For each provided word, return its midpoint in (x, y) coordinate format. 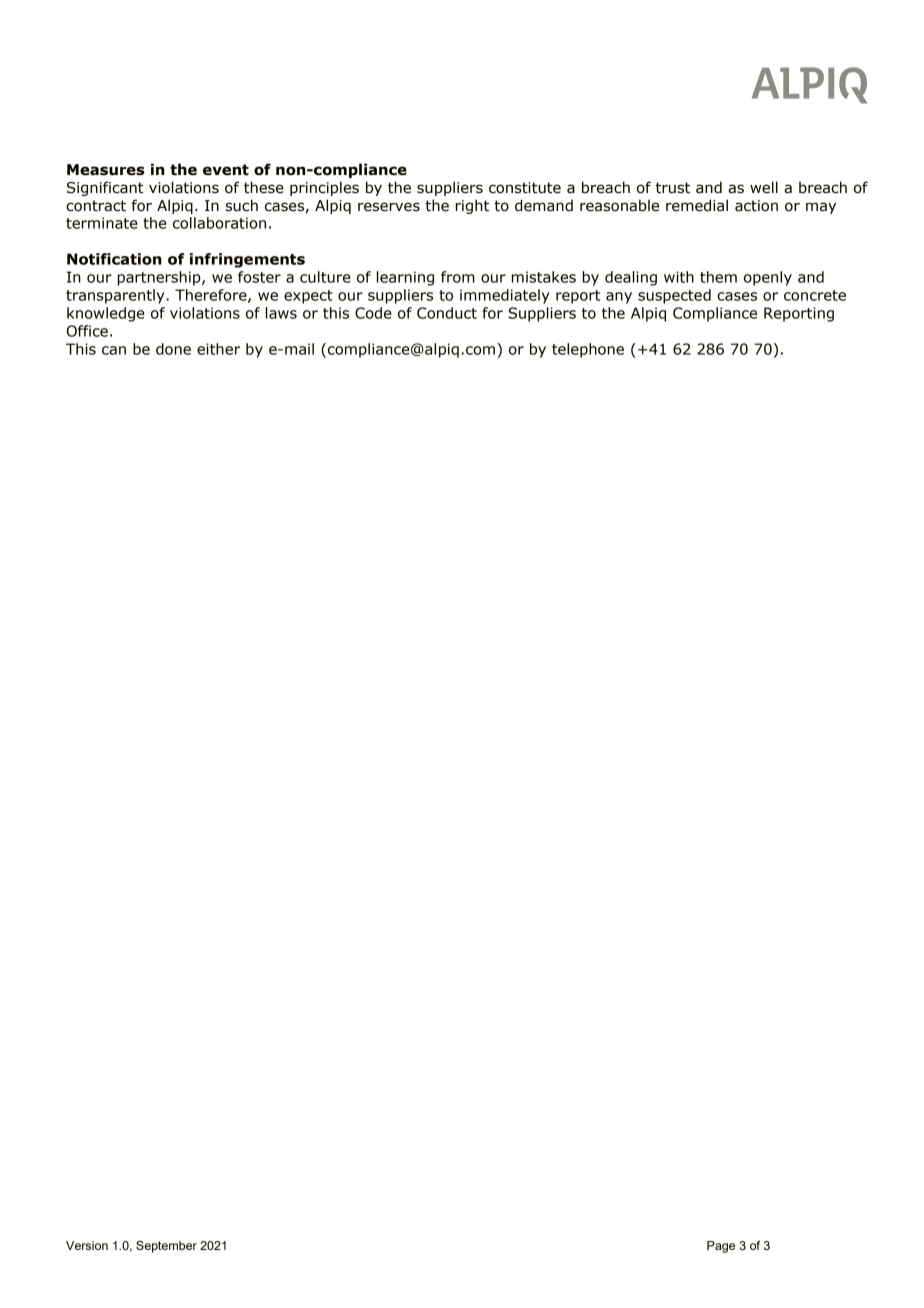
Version (87, 1245)
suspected (674, 296)
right (472, 206)
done (173, 349)
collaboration (219, 223)
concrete (815, 295)
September (166, 1247)
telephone (588, 350)
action (756, 206)
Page (721, 1247)
